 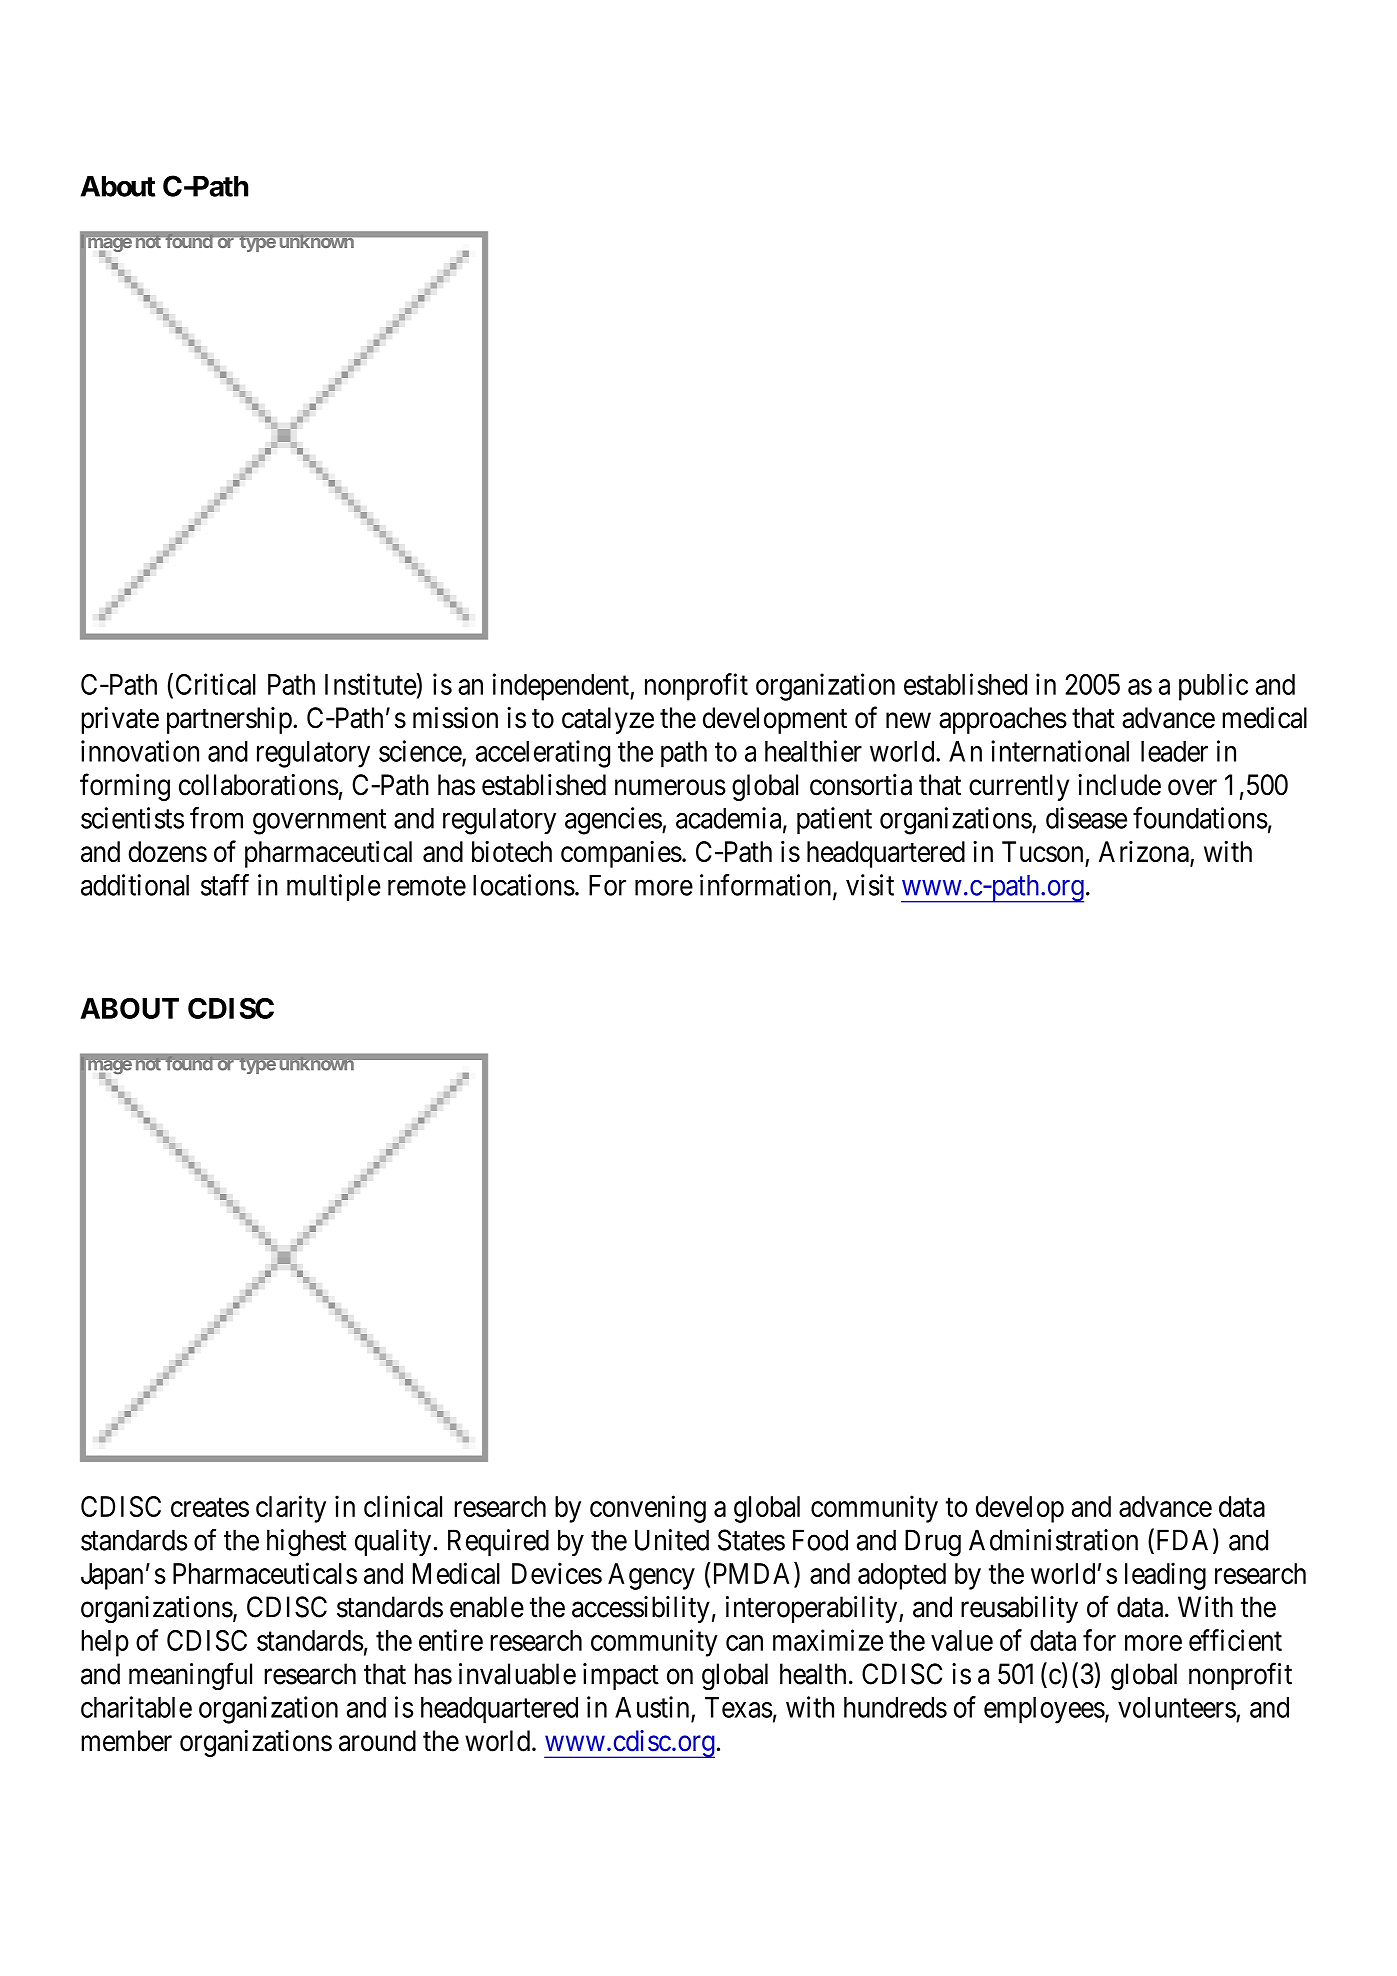 What do you see at coordinates (229, 720) in the page?
I see `partnership` at bounding box center [229, 720].
